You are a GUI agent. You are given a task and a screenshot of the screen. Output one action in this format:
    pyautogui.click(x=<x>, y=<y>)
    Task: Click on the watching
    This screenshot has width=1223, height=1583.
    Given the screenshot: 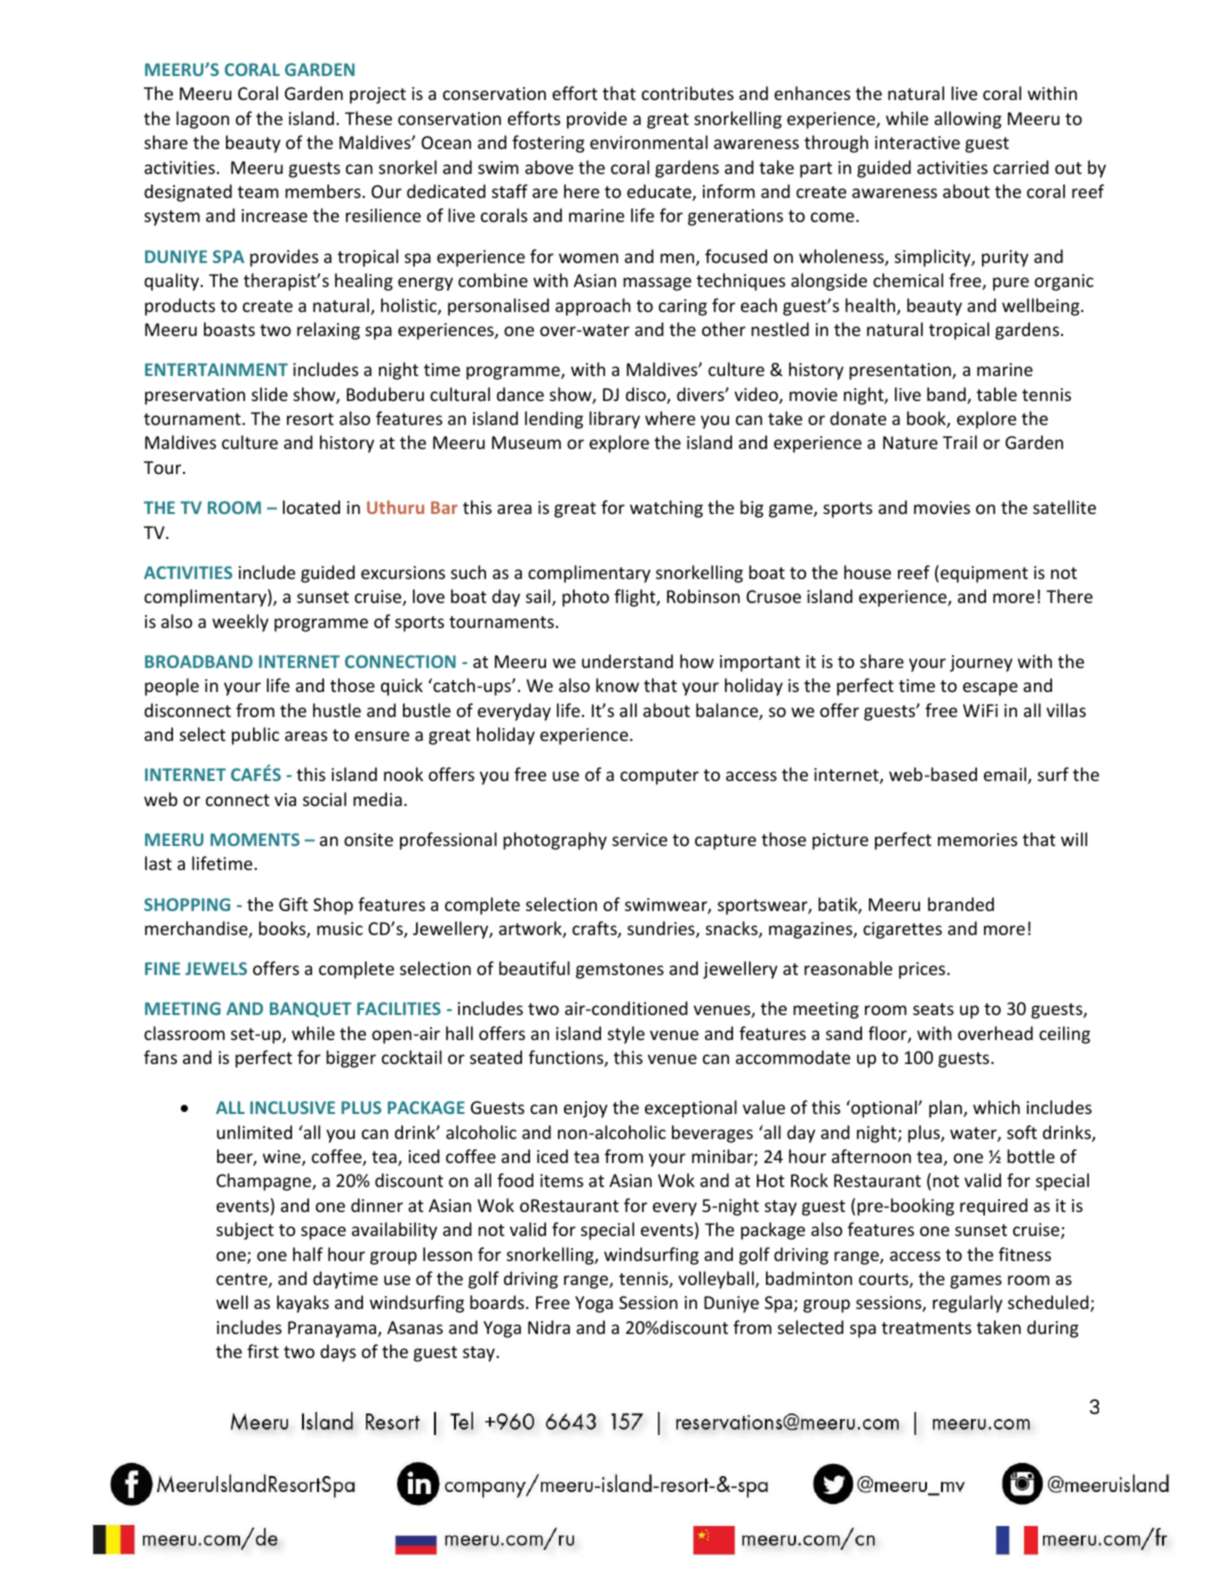 What is the action you would take?
    pyautogui.click(x=666, y=509)
